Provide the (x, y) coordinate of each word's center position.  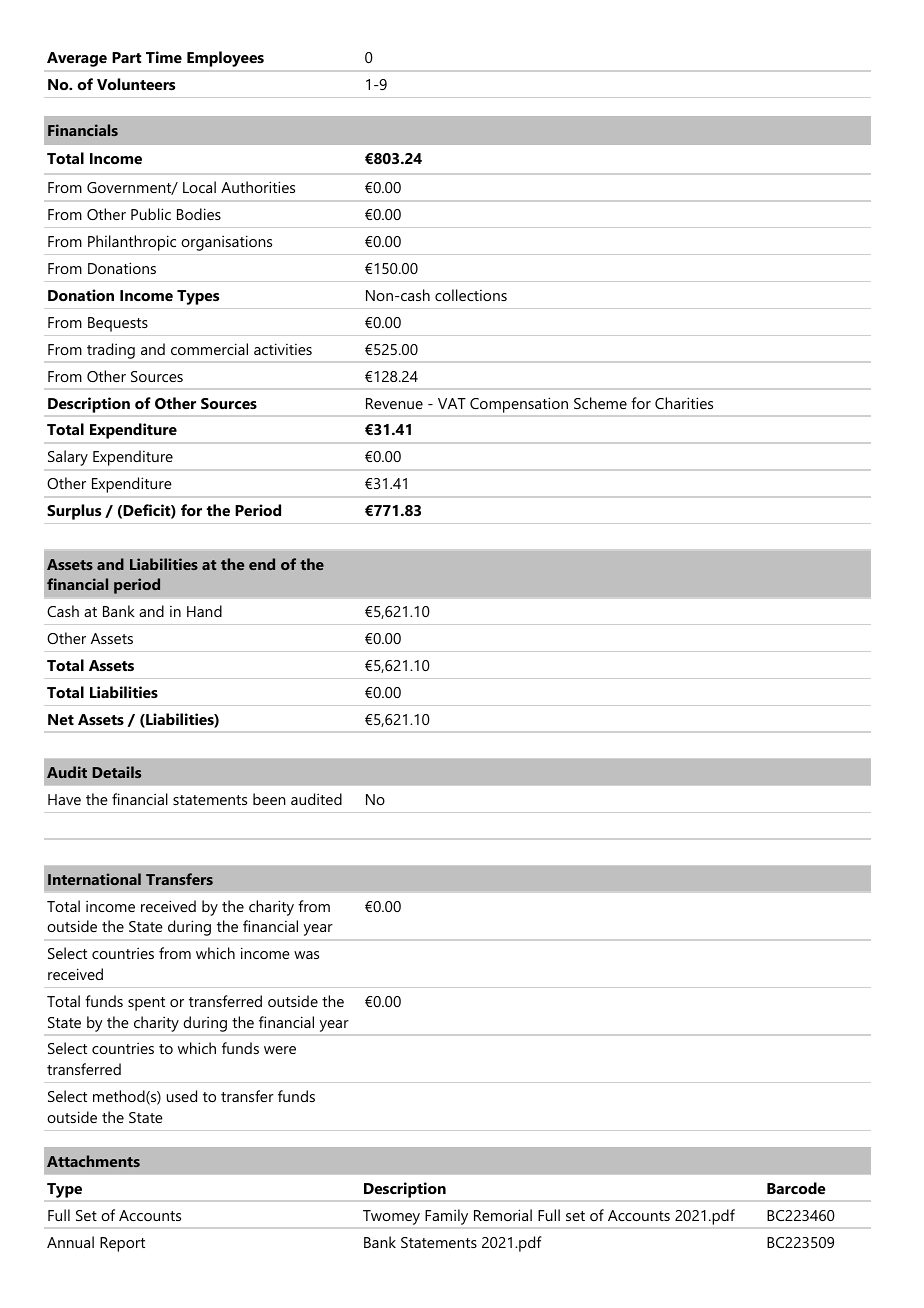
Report (122, 1244)
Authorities (258, 187)
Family (446, 1217)
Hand (204, 611)
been (269, 799)
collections (471, 295)
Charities (684, 403)
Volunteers (136, 84)
